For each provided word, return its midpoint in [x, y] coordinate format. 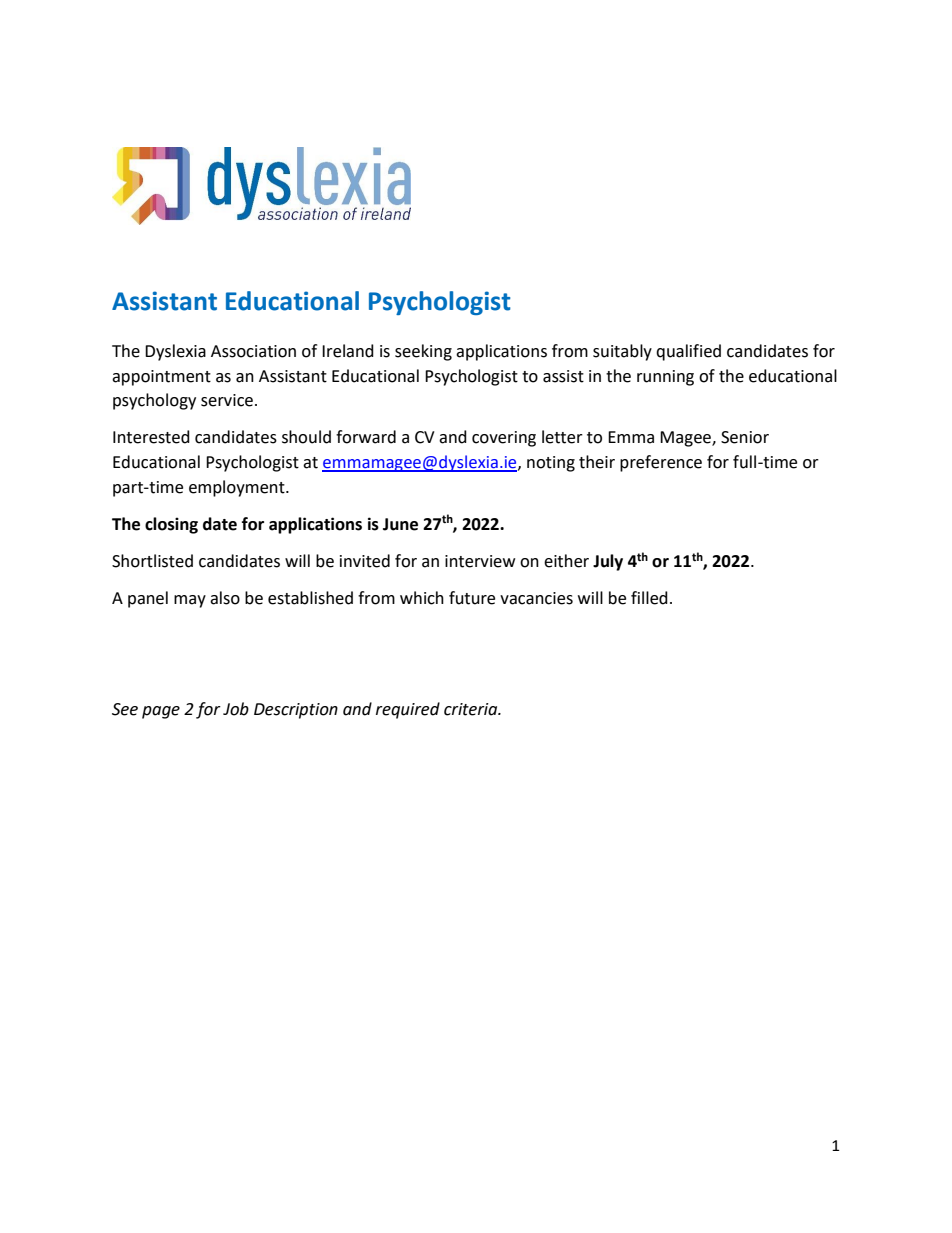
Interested [151, 437]
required [408, 710]
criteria [472, 709]
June [400, 524]
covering [504, 439]
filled [649, 598]
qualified [688, 352]
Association [253, 351]
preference [661, 463]
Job [236, 709]
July [608, 562]
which [422, 598]
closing [171, 525]
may [190, 601]
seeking [423, 352]
